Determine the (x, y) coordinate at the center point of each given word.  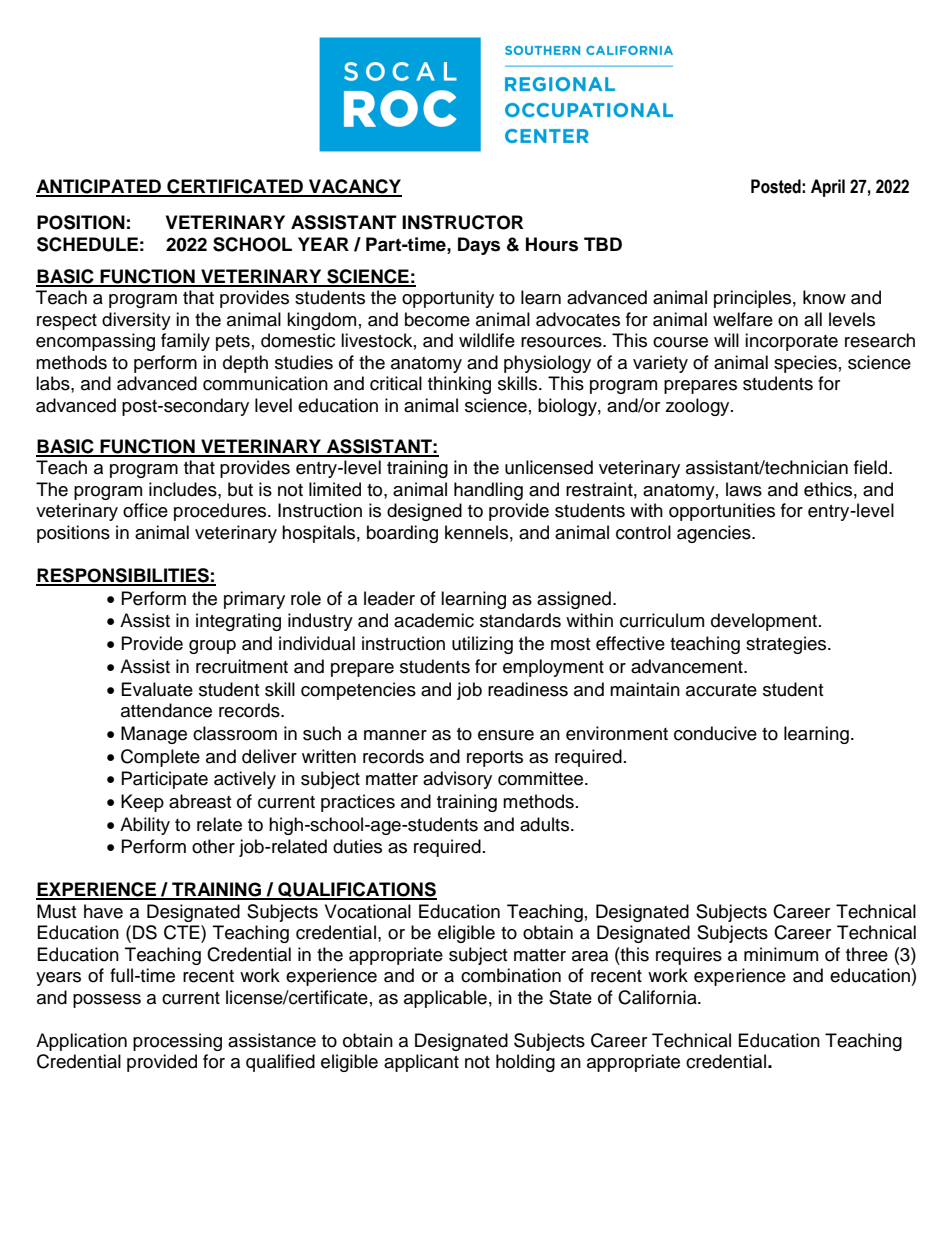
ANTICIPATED (99, 187)
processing (177, 1042)
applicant (421, 1063)
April (828, 188)
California (658, 997)
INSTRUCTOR (462, 222)
